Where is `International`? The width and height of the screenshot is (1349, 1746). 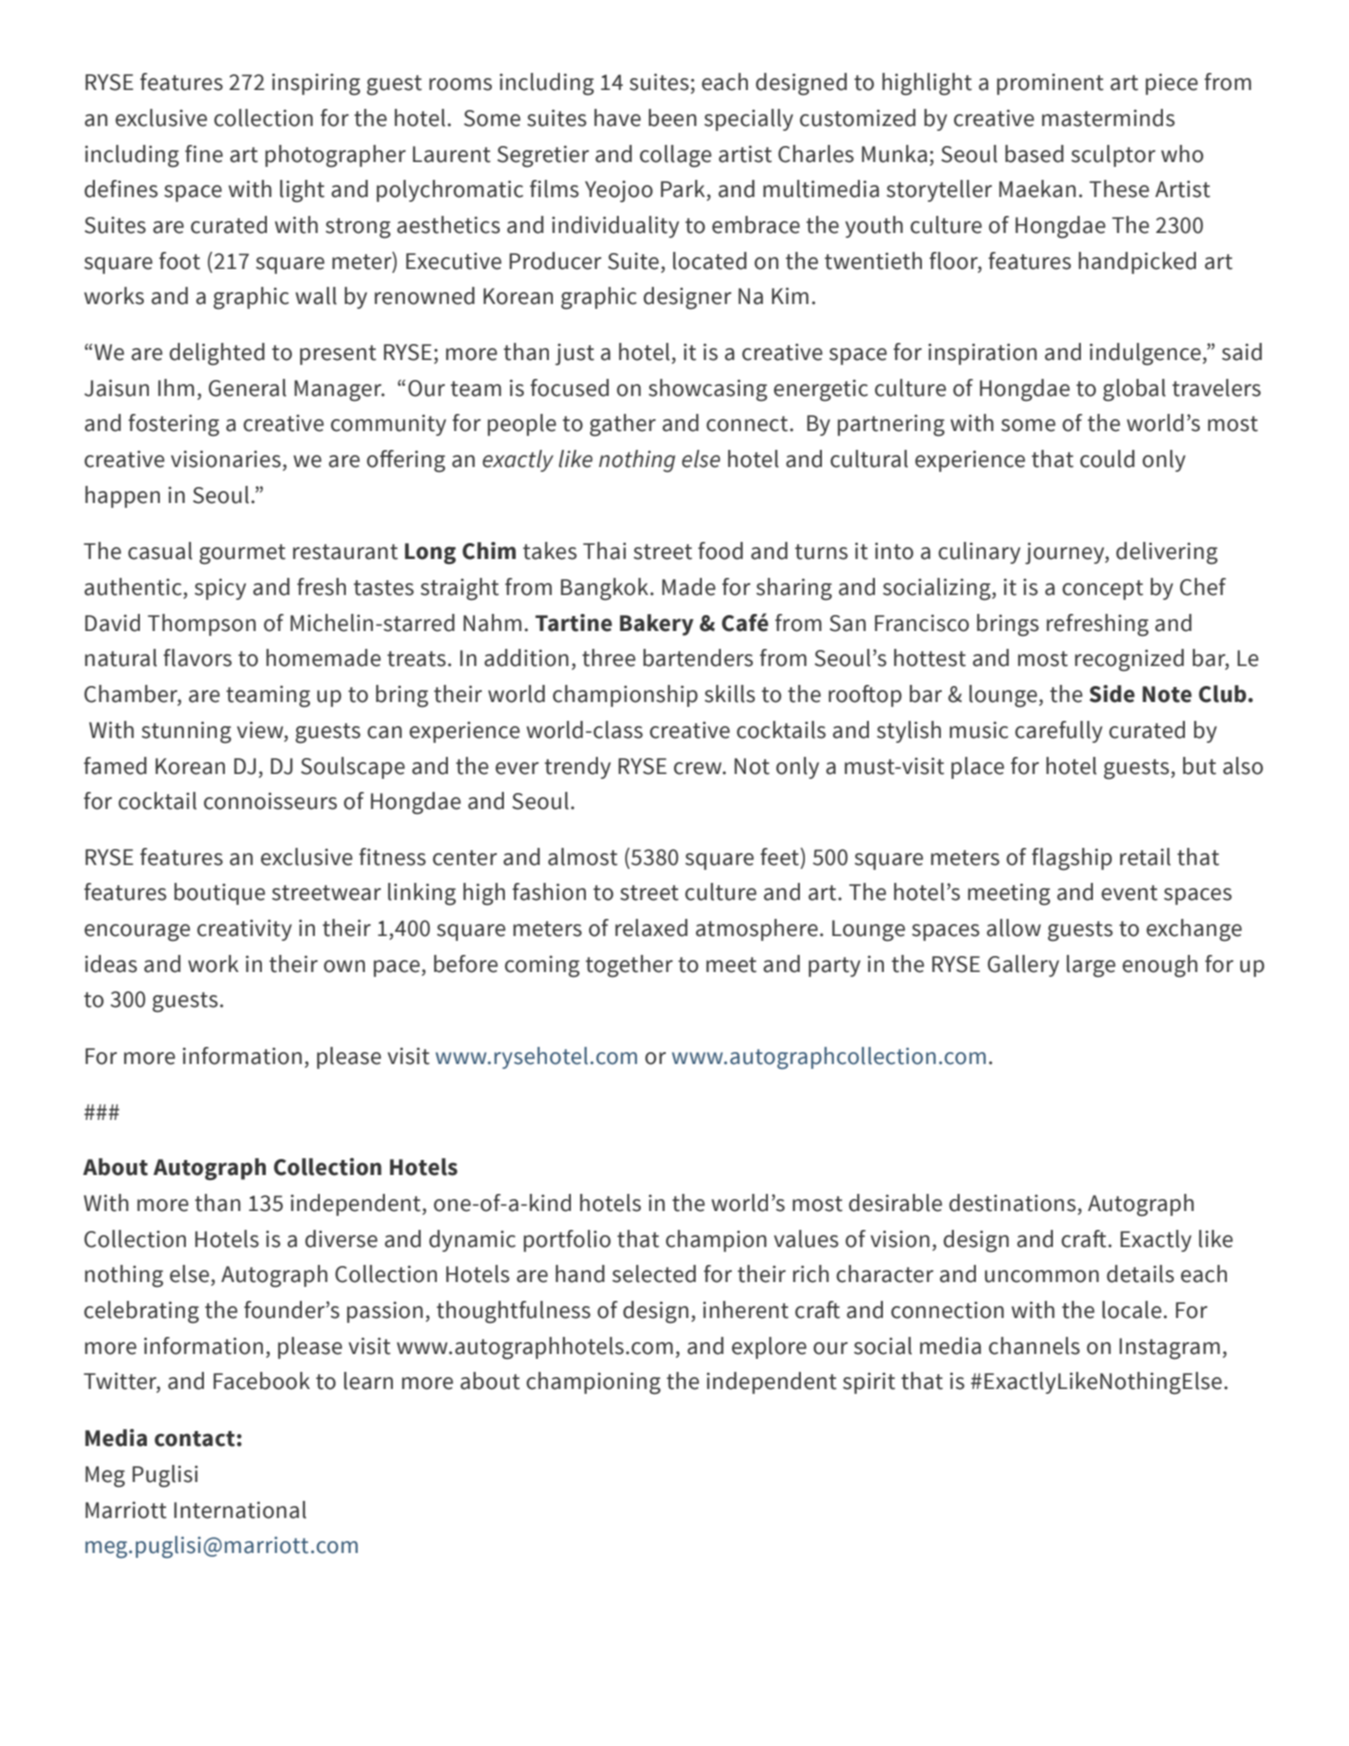
International is located at coordinates (240, 1510).
